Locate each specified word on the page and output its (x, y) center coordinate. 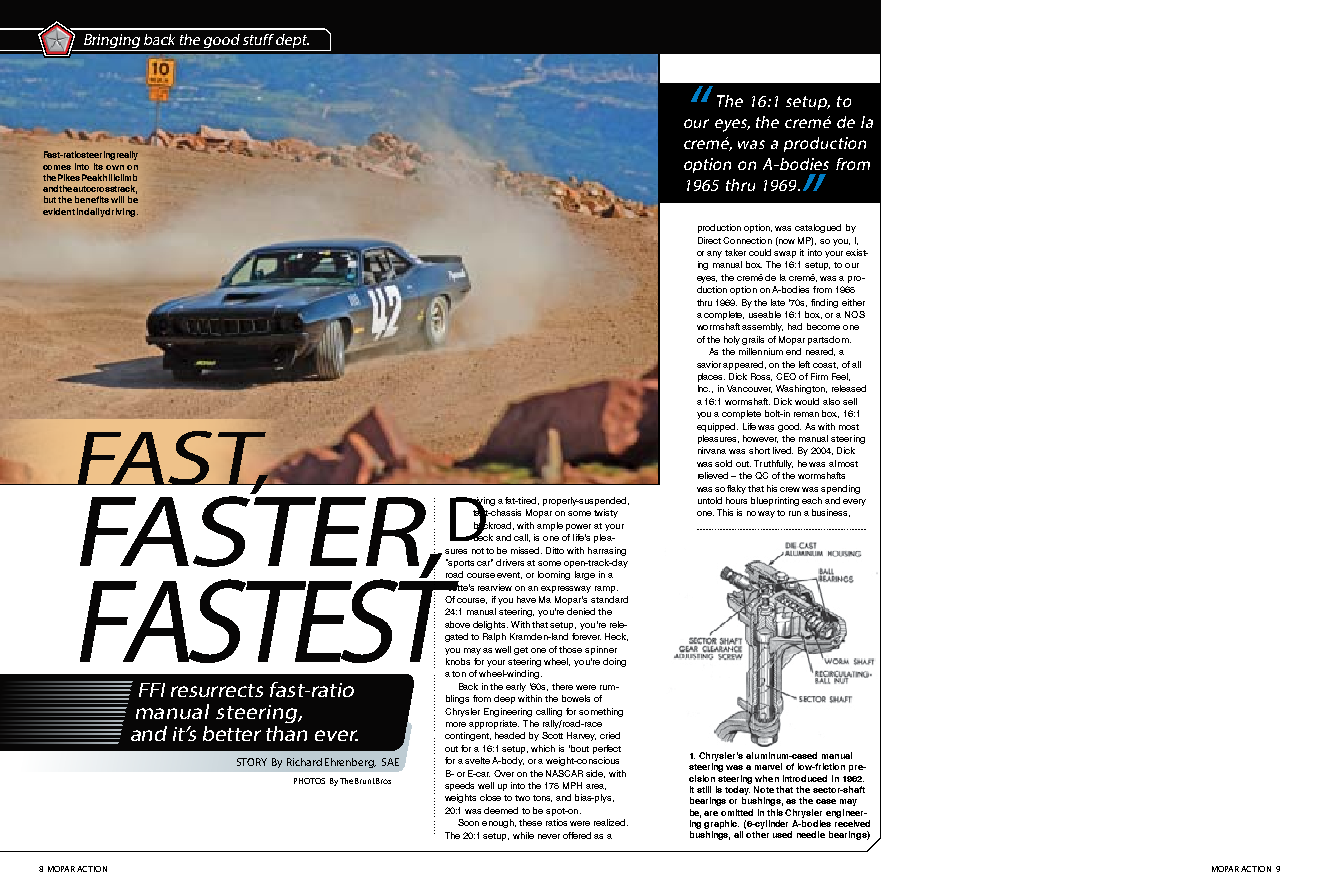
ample (550, 526)
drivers (510, 562)
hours (736, 500)
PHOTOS (309, 781)
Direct (709, 240)
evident (59, 211)
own (115, 167)
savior (709, 364)
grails (753, 340)
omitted (737, 812)
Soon (468, 822)
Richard (304, 762)
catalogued (818, 228)
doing (614, 662)
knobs (458, 661)
